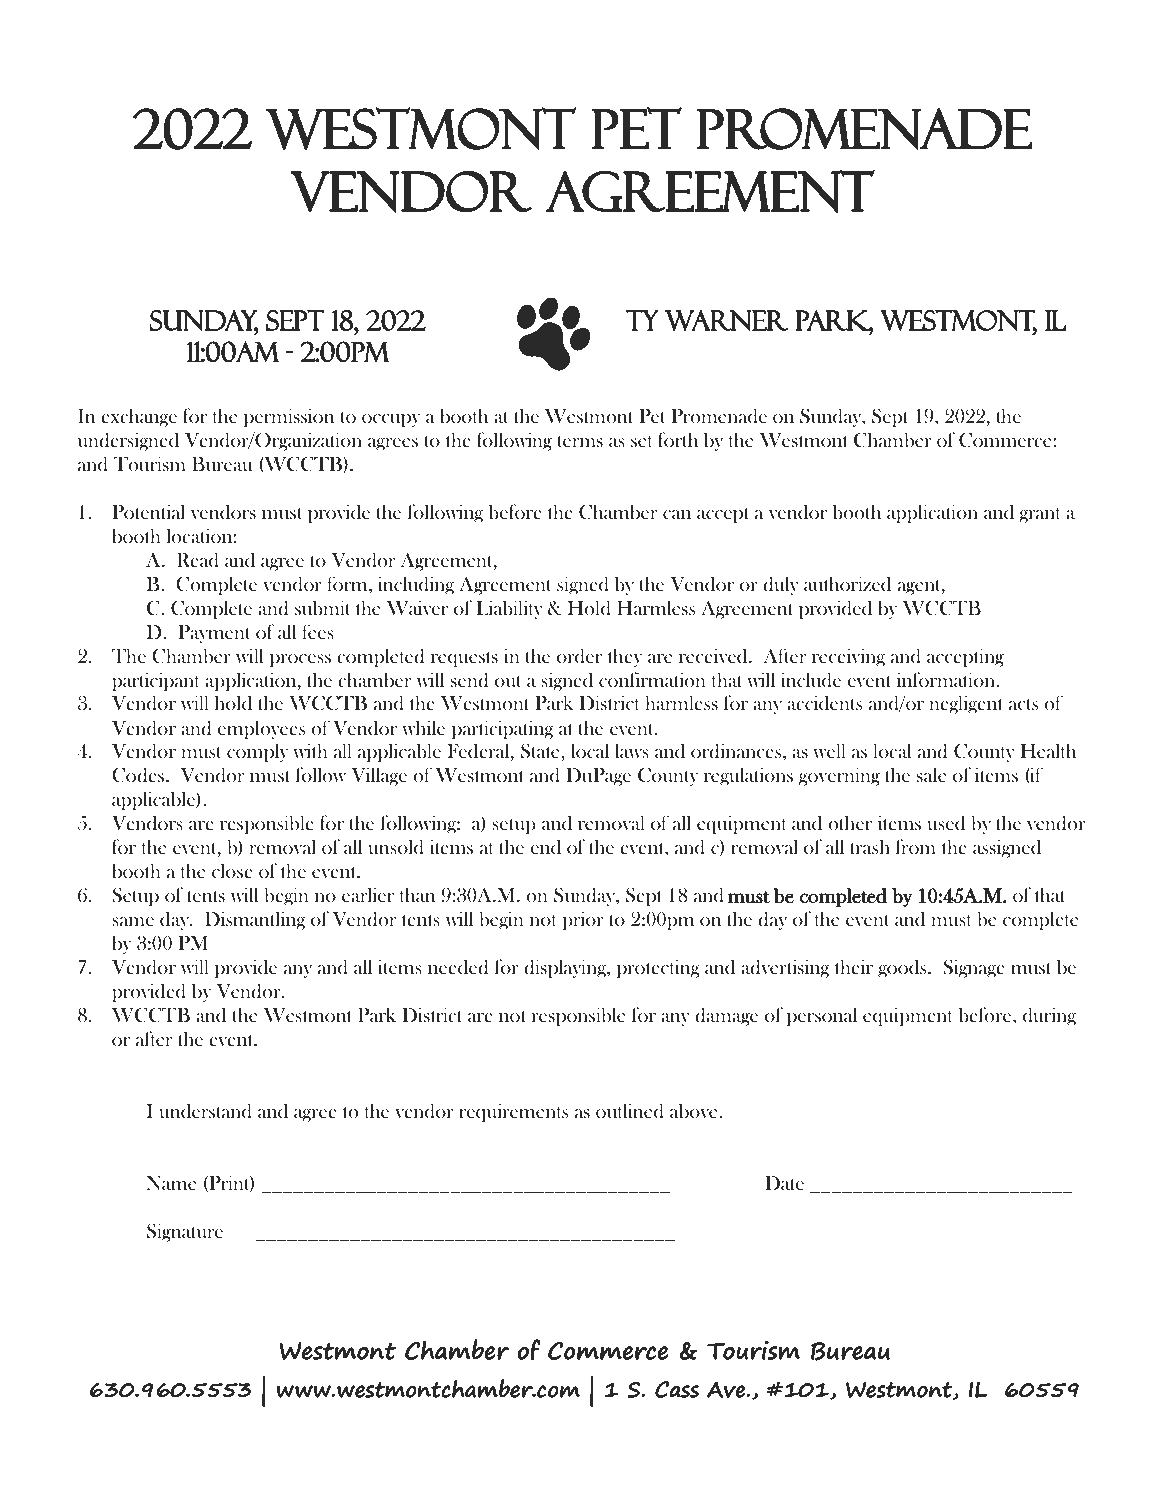 The image size is (1168, 1512). Describe the element at coordinates (289, 417) in the screenshot. I see `permission` at that location.
